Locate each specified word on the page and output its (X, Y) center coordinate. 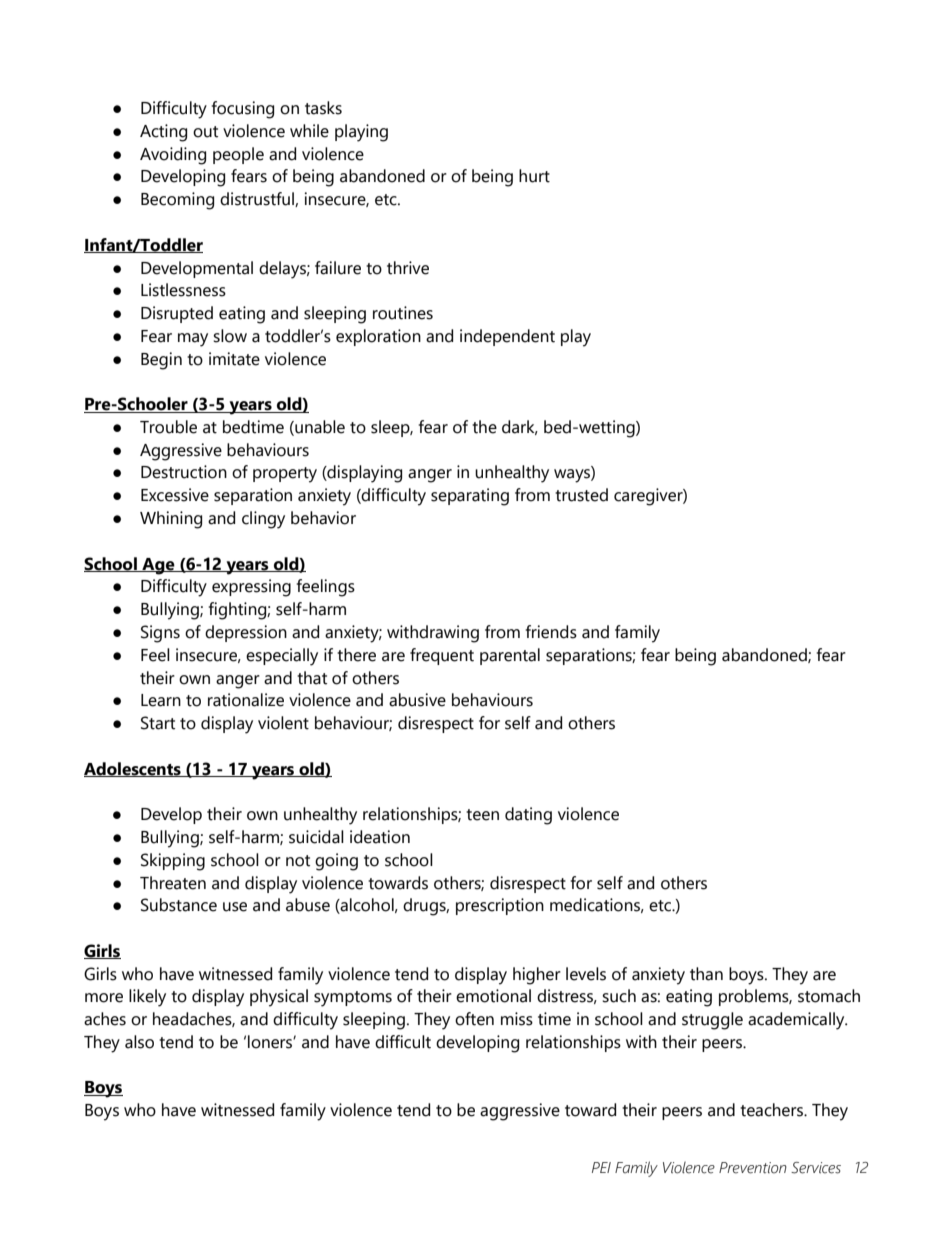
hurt (534, 176)
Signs (160, 634)
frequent (442, 656)
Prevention (753, 1168)
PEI (601, 1167)
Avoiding (173, 156)
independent (507, 337)
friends (551, 632)
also (139, 1042)
